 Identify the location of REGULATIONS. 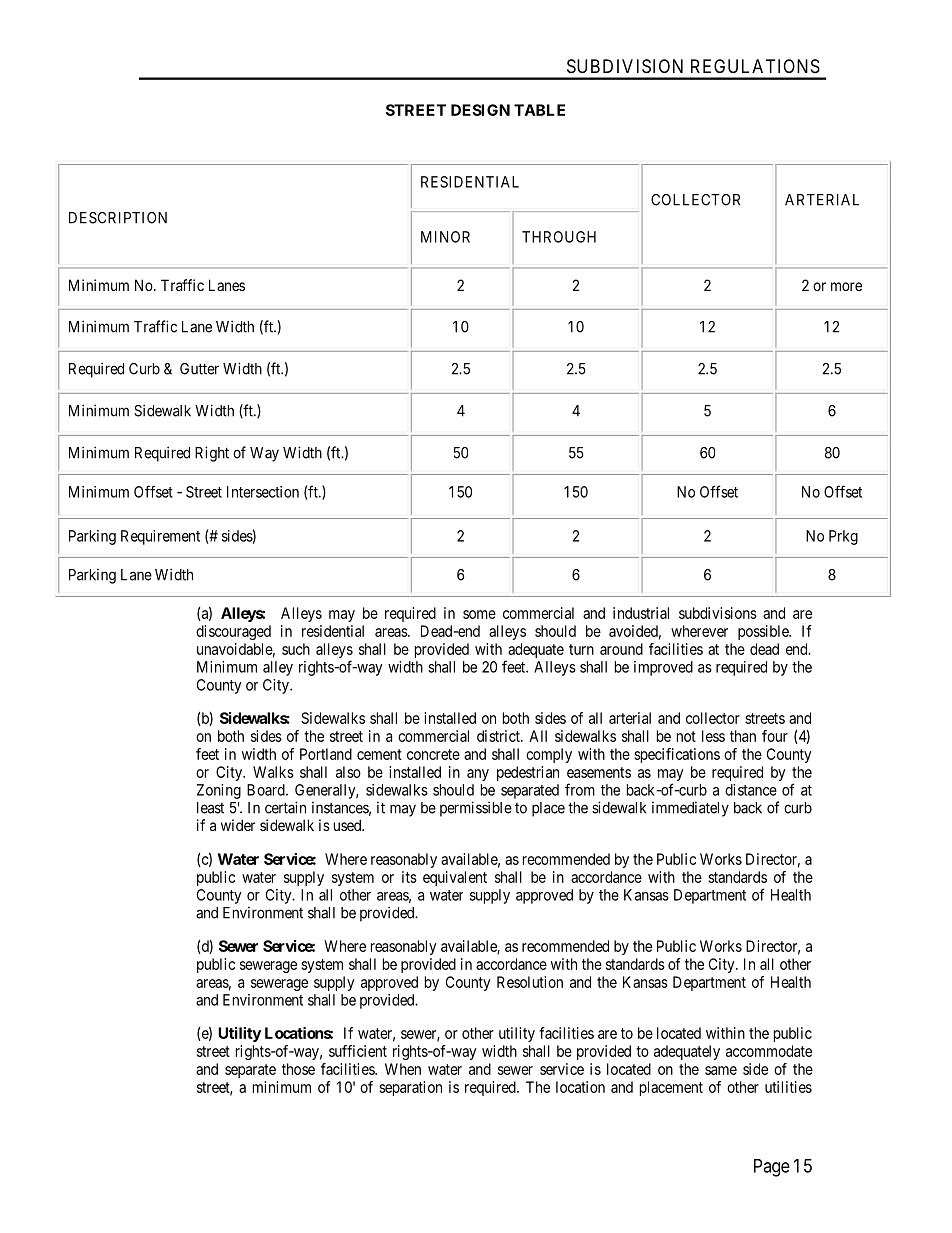
(755, 66).
